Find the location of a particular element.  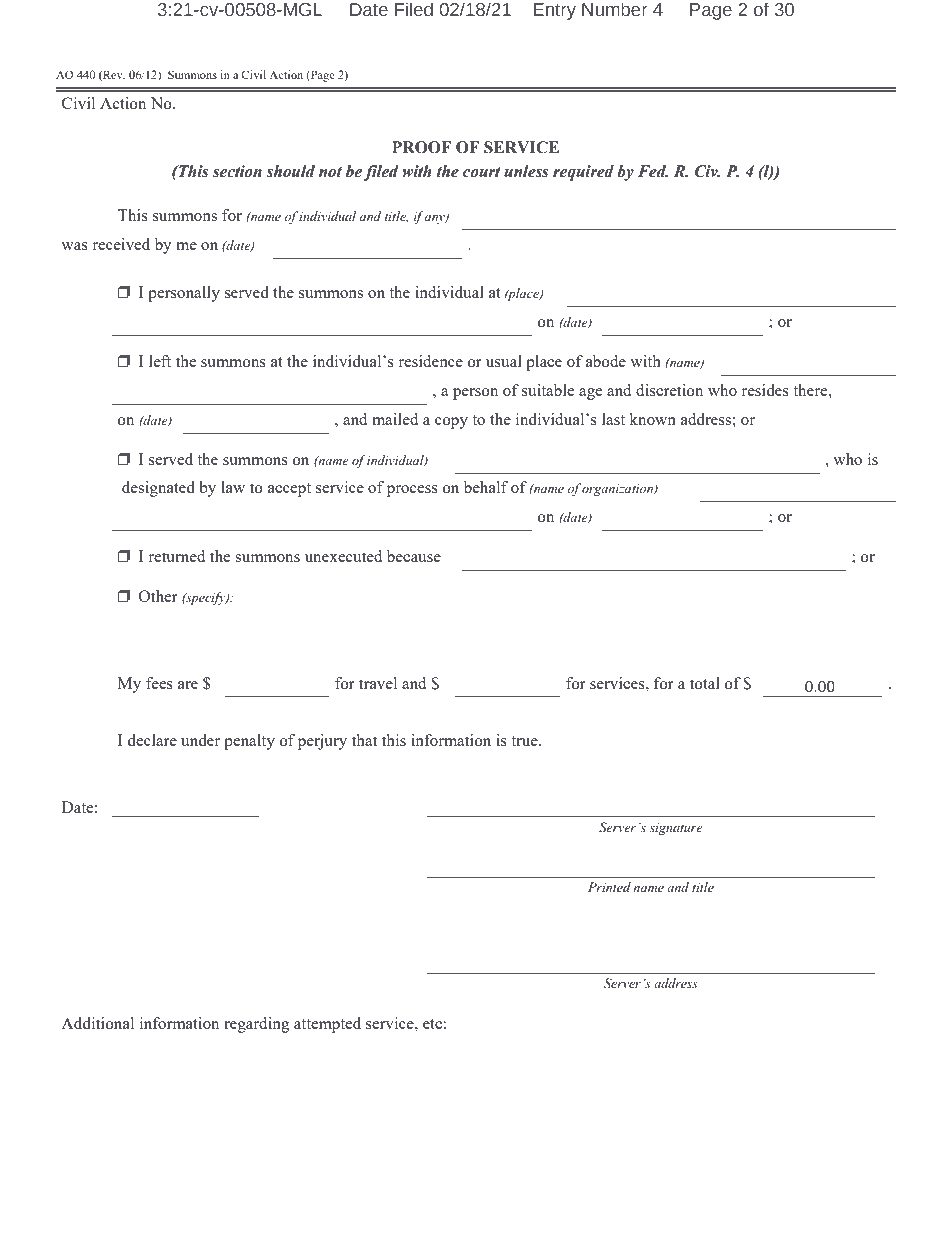

Number is located at coordinates (615, 9).
